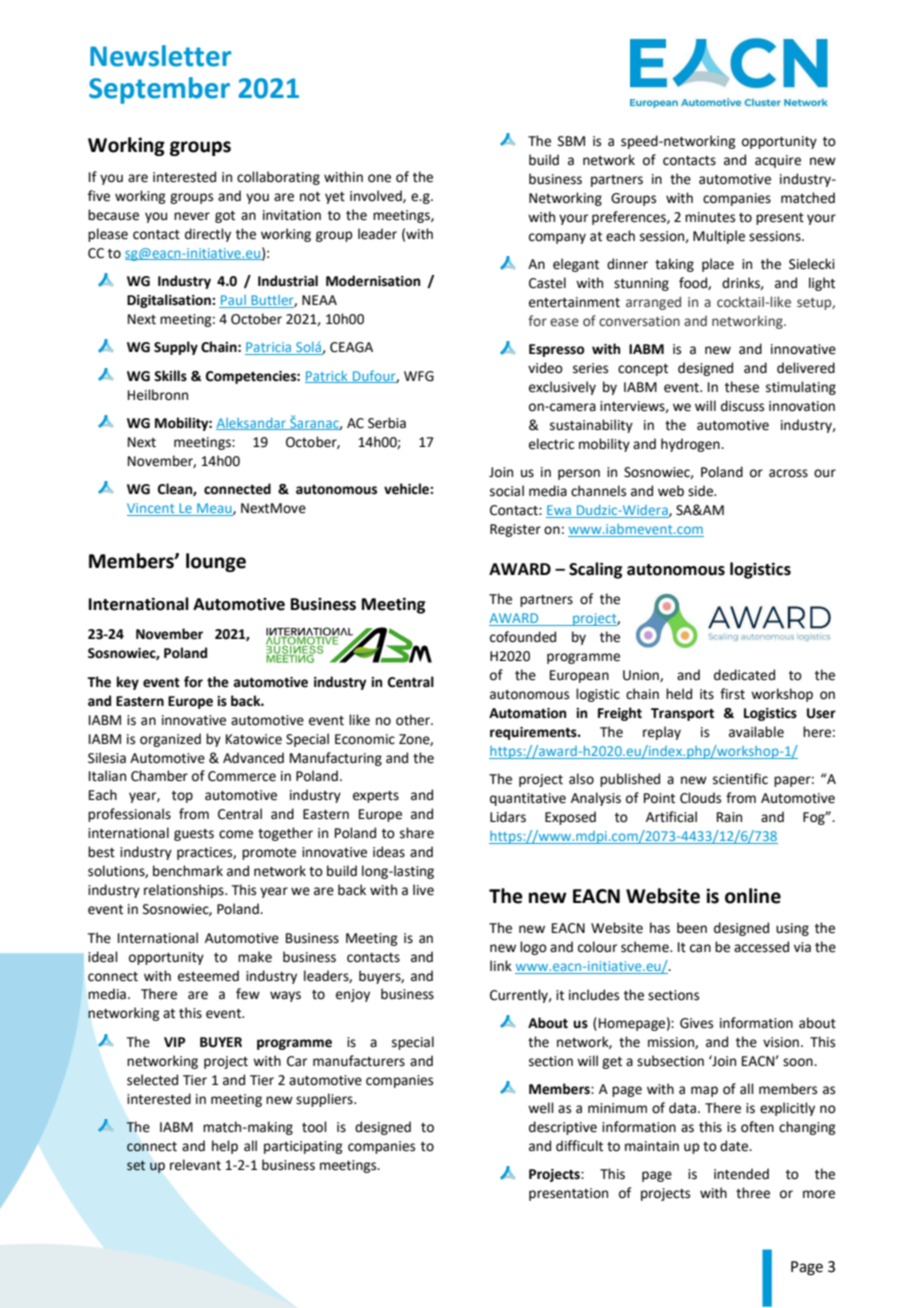  Describe the element at coordinates (159, 90) in the screenshot. I see `September` at that location.
